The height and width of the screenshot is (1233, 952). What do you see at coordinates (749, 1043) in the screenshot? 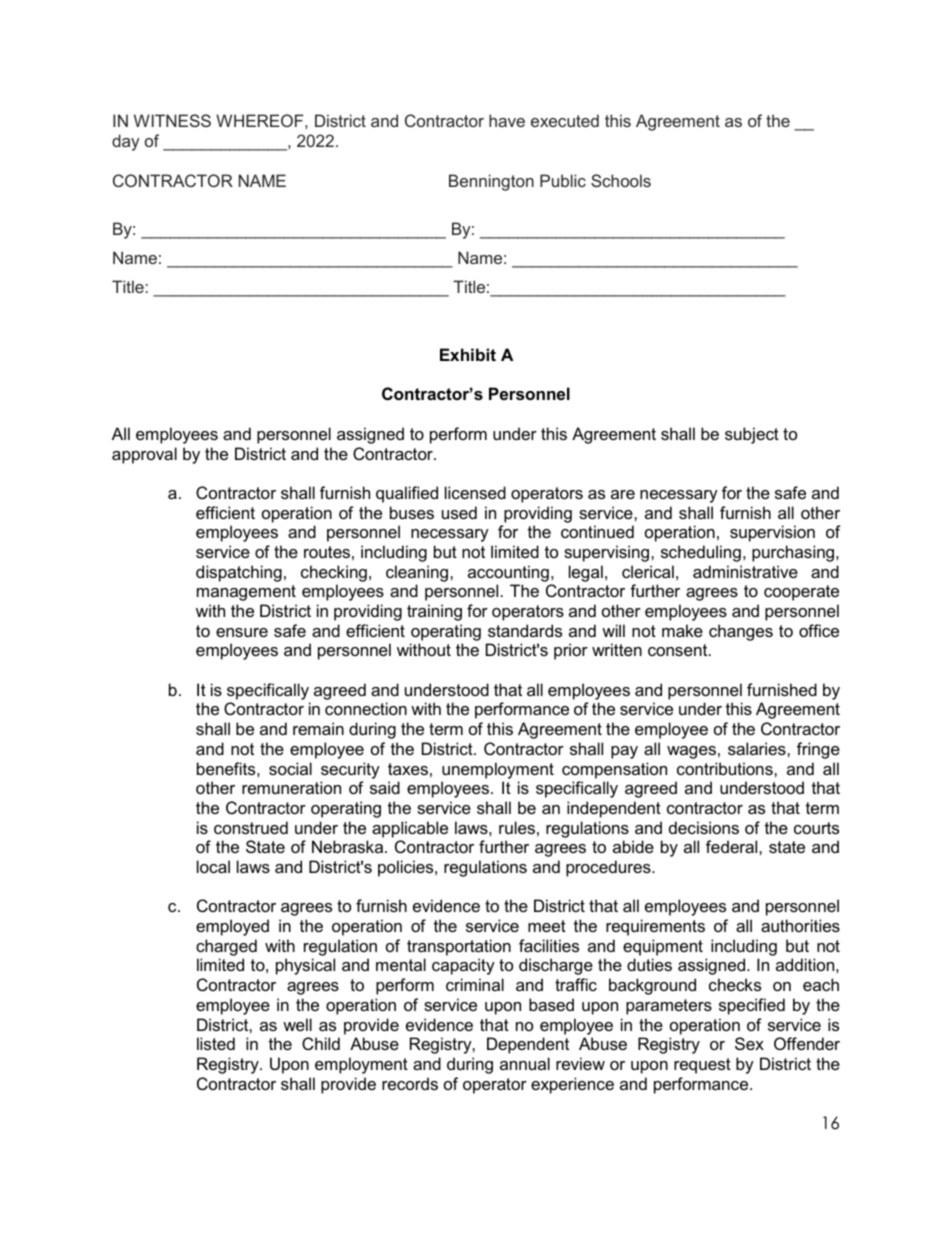
I see `Sex` at bounding box center [749, 1043].
